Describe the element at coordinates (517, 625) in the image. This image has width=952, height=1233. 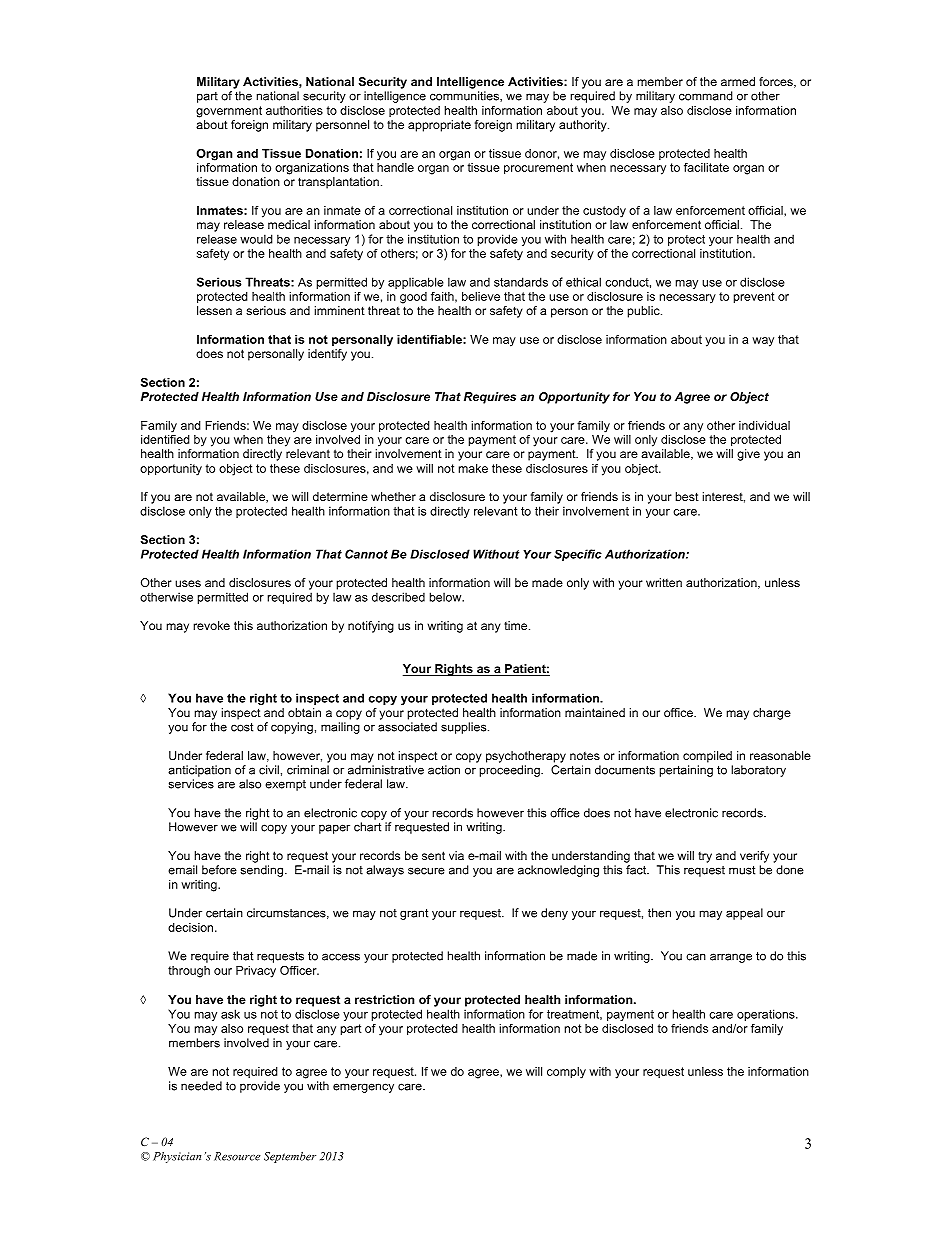
I see `time` at that location.
